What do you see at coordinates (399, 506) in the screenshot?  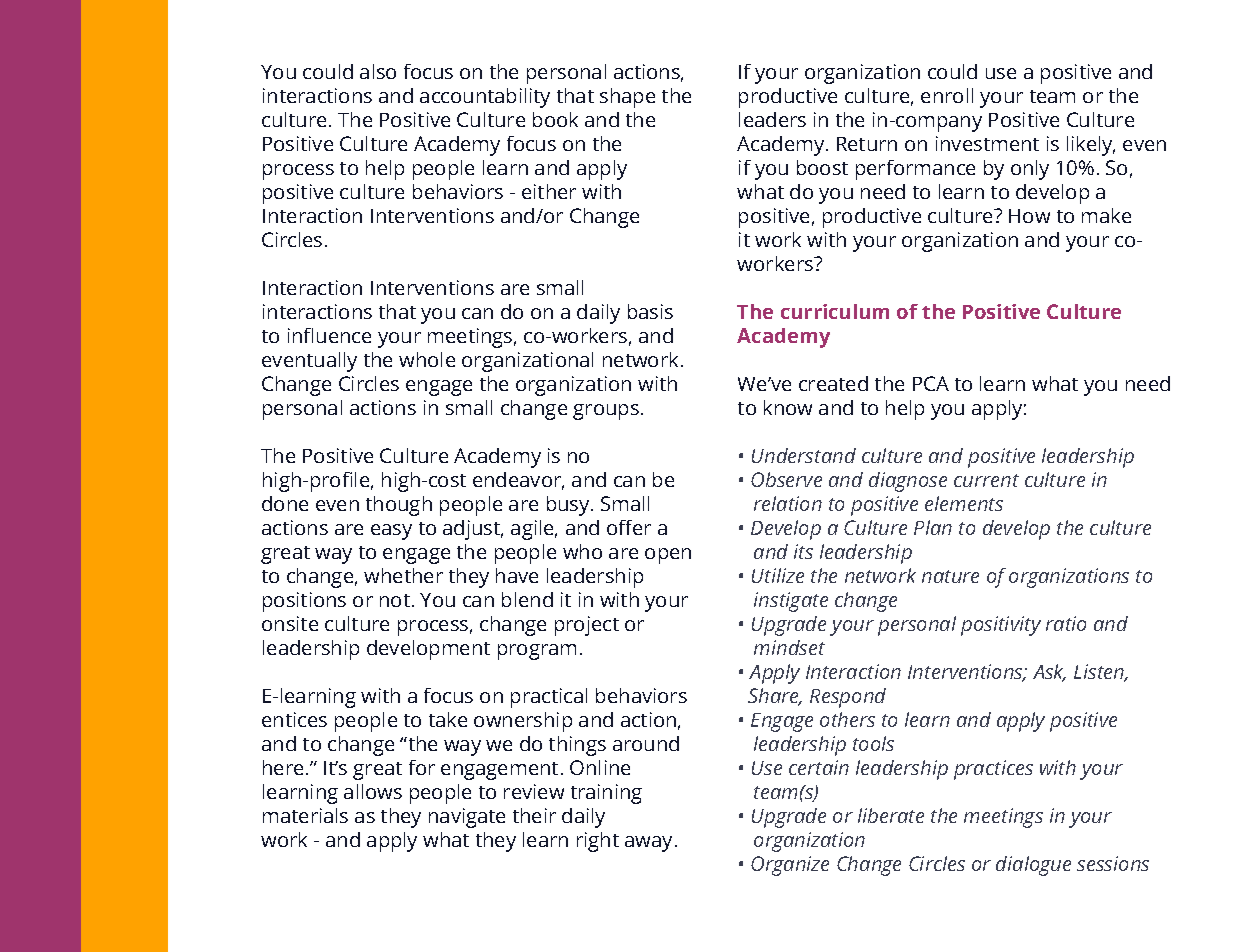 I see `though` at bounding box center [399, 506].
